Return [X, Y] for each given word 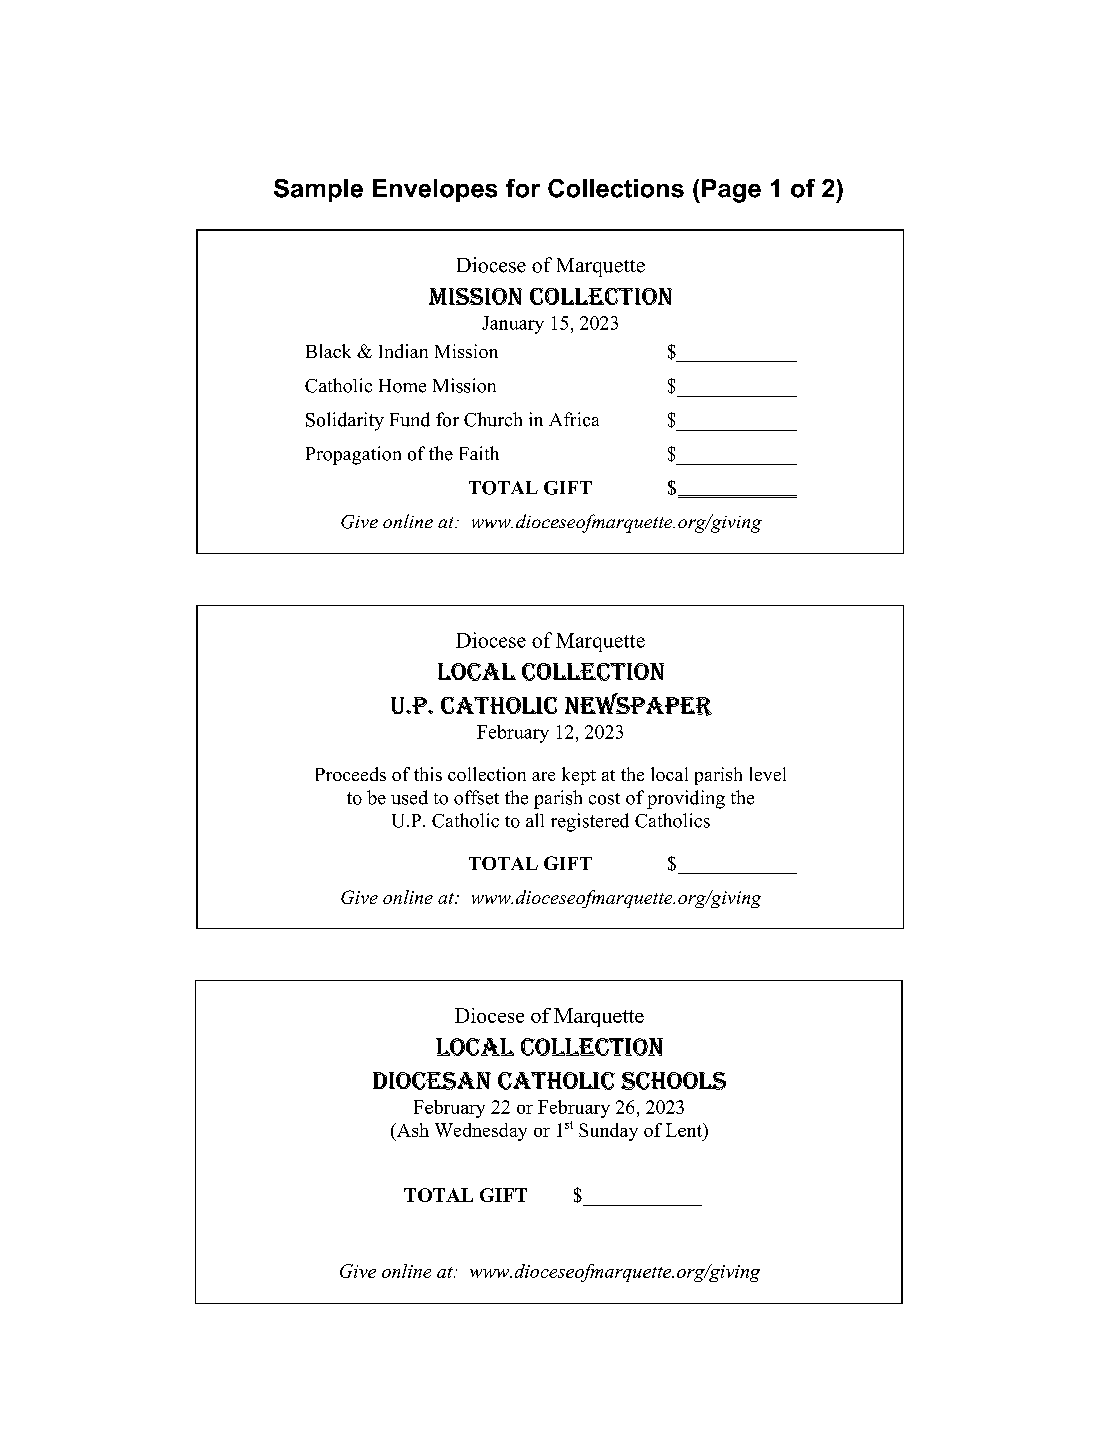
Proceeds [351, 774]
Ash [411, 1130]
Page [731, 191]
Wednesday [481, 1132]
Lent [685, 1130]
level [768, 774]
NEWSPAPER [638, 704]
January [513, 325]
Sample [318, 190]
